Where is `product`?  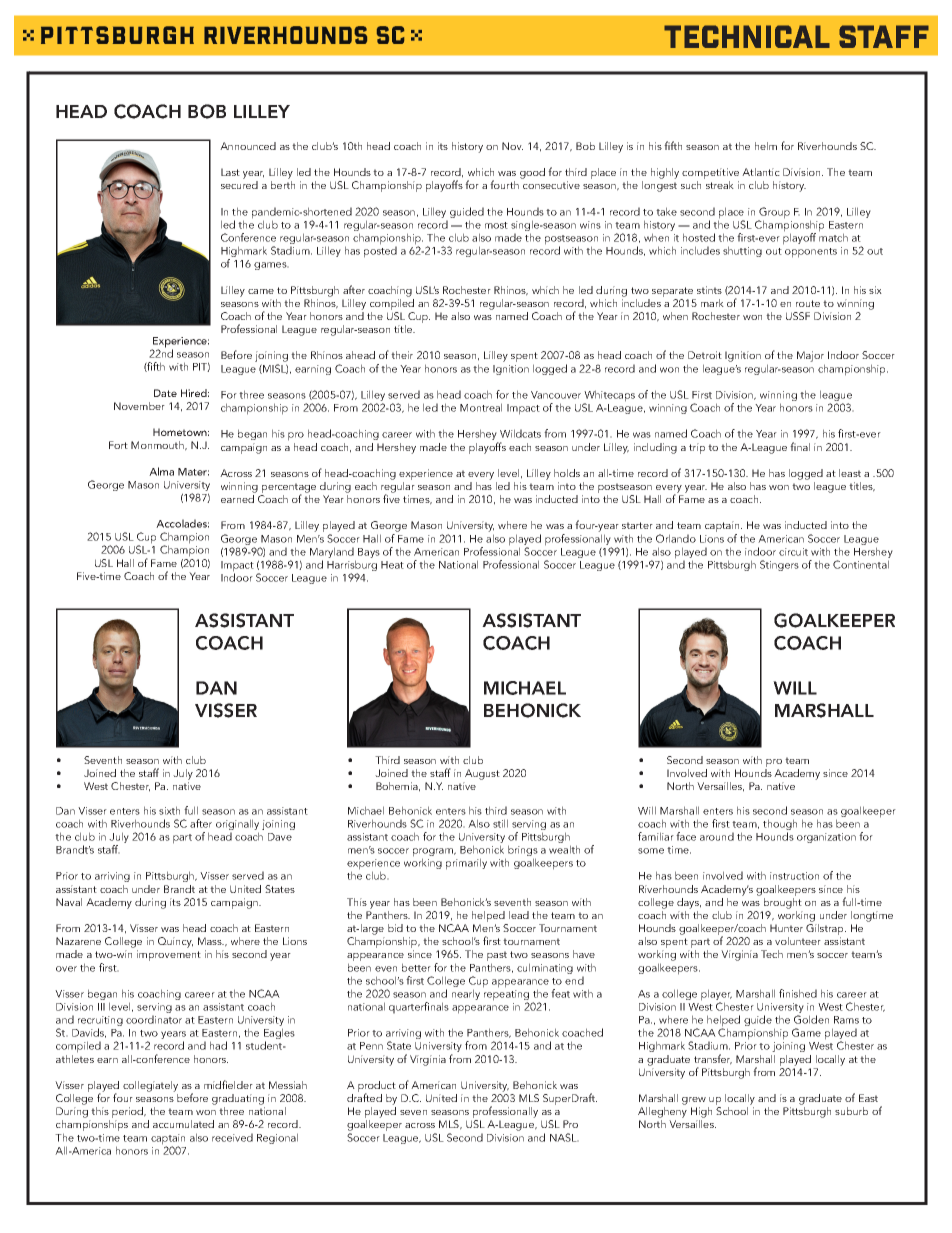
product is located at coordinates (377, 1088).
